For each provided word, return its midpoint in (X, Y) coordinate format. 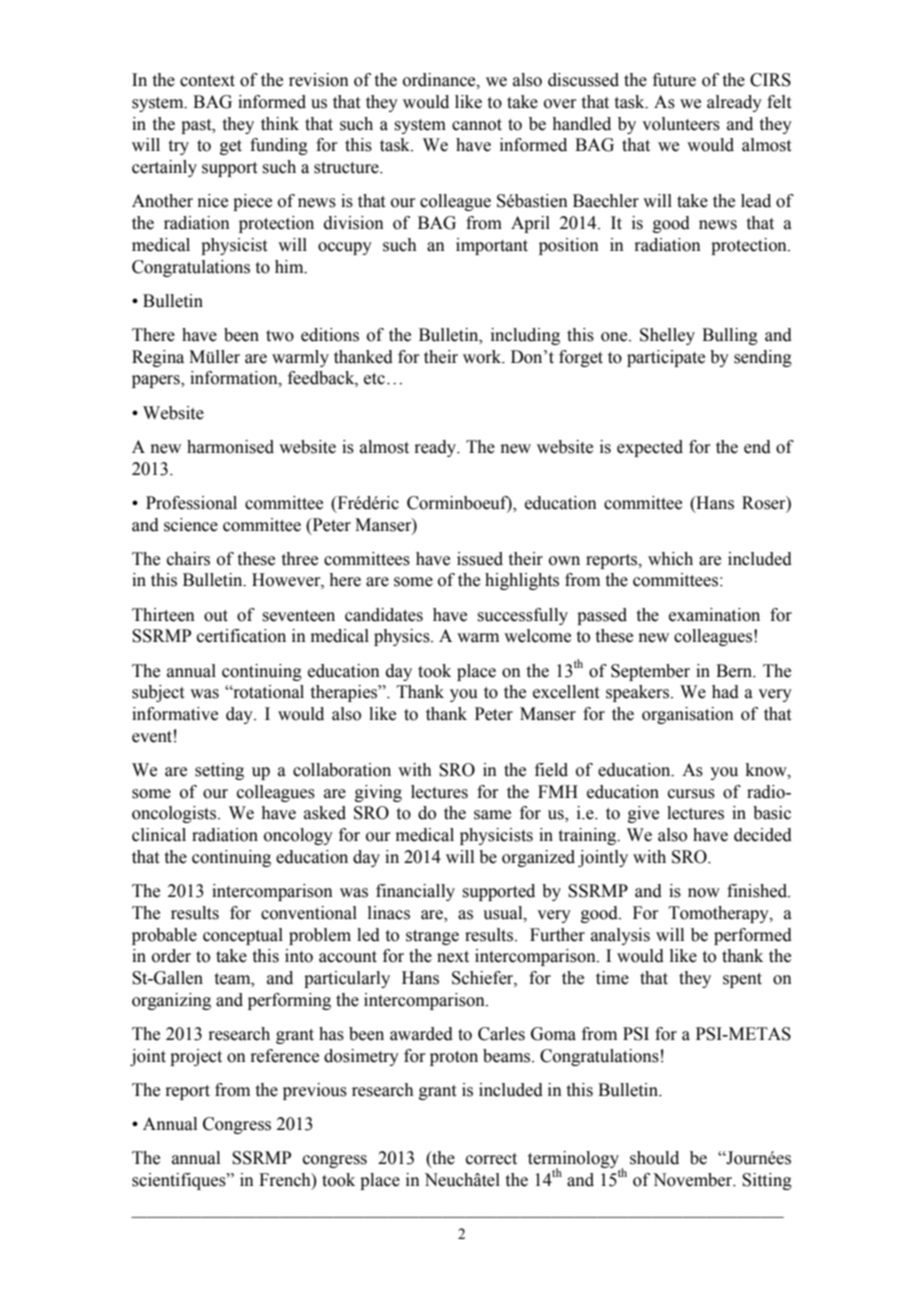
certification (241, 636)
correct (491, 1159)
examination (714, 615)
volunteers (681, 124)
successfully (522, 616)
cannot (477, 125)
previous (315, 1091)
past (197, 126)
